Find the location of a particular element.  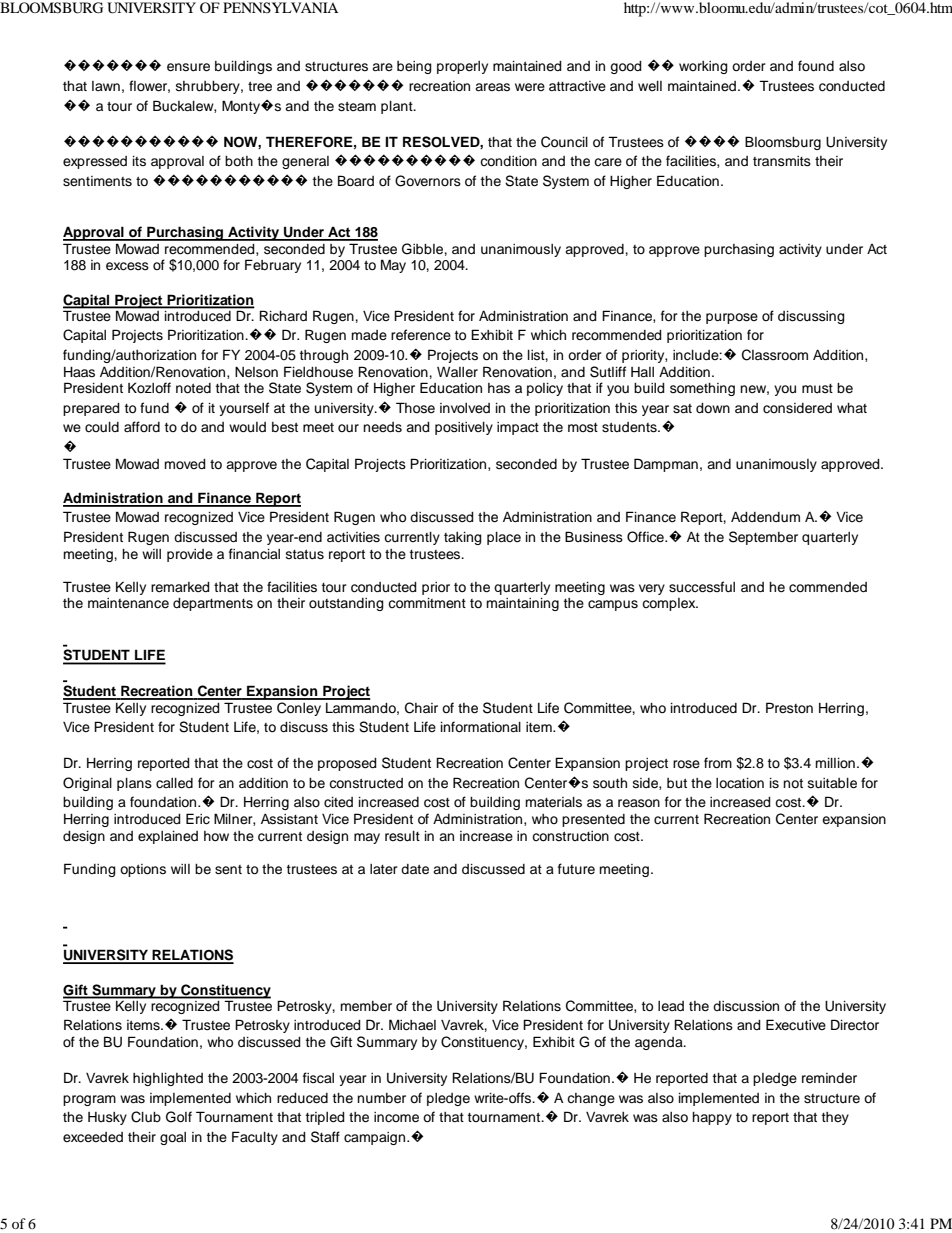

working is located at coordinates (703, 67).
